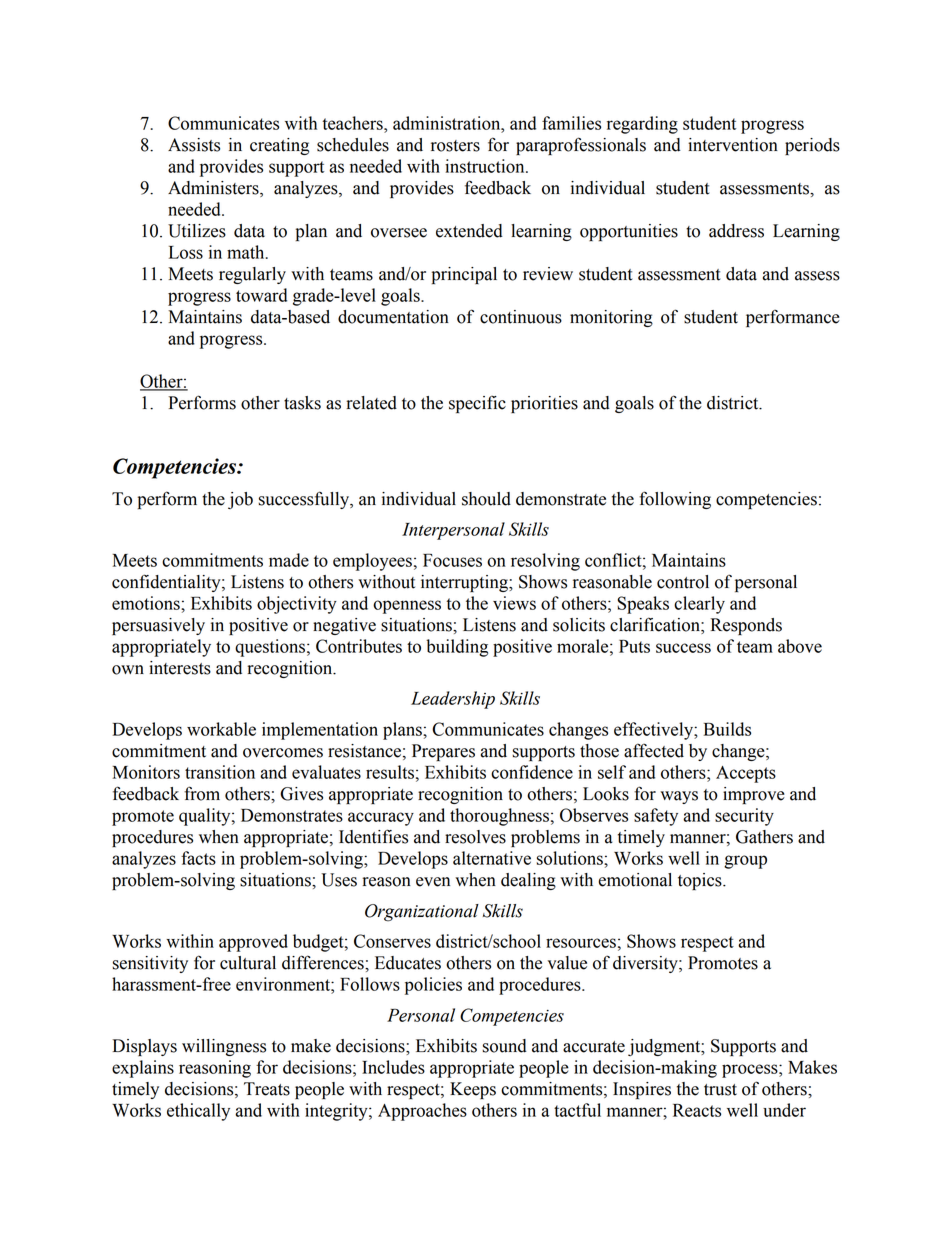 This screenshot has height=1233, width=952. Describe the element at coordinates (198, 858) in the screenshot. I see `facts` at that location.
